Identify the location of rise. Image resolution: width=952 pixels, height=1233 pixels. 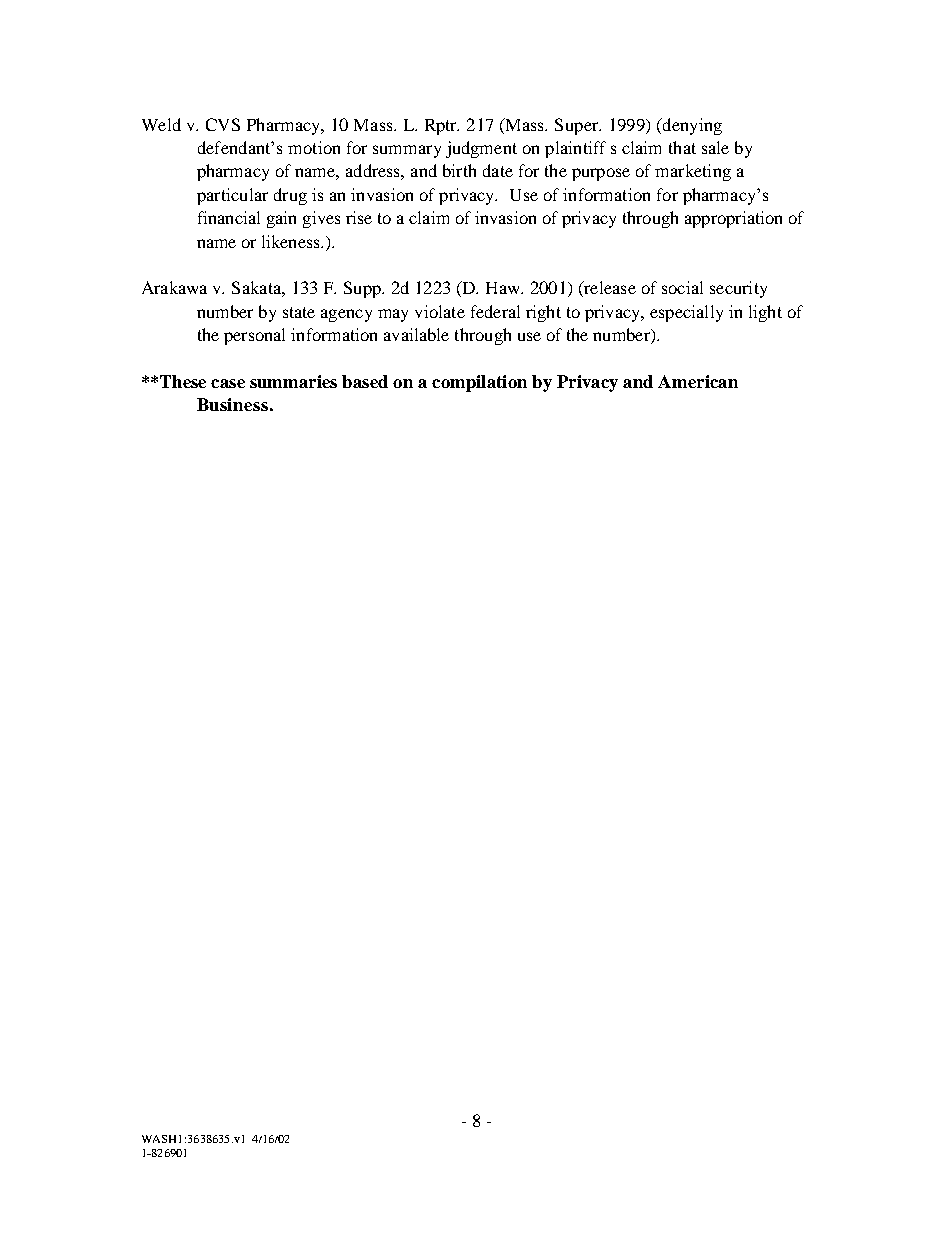
(359, 217).
